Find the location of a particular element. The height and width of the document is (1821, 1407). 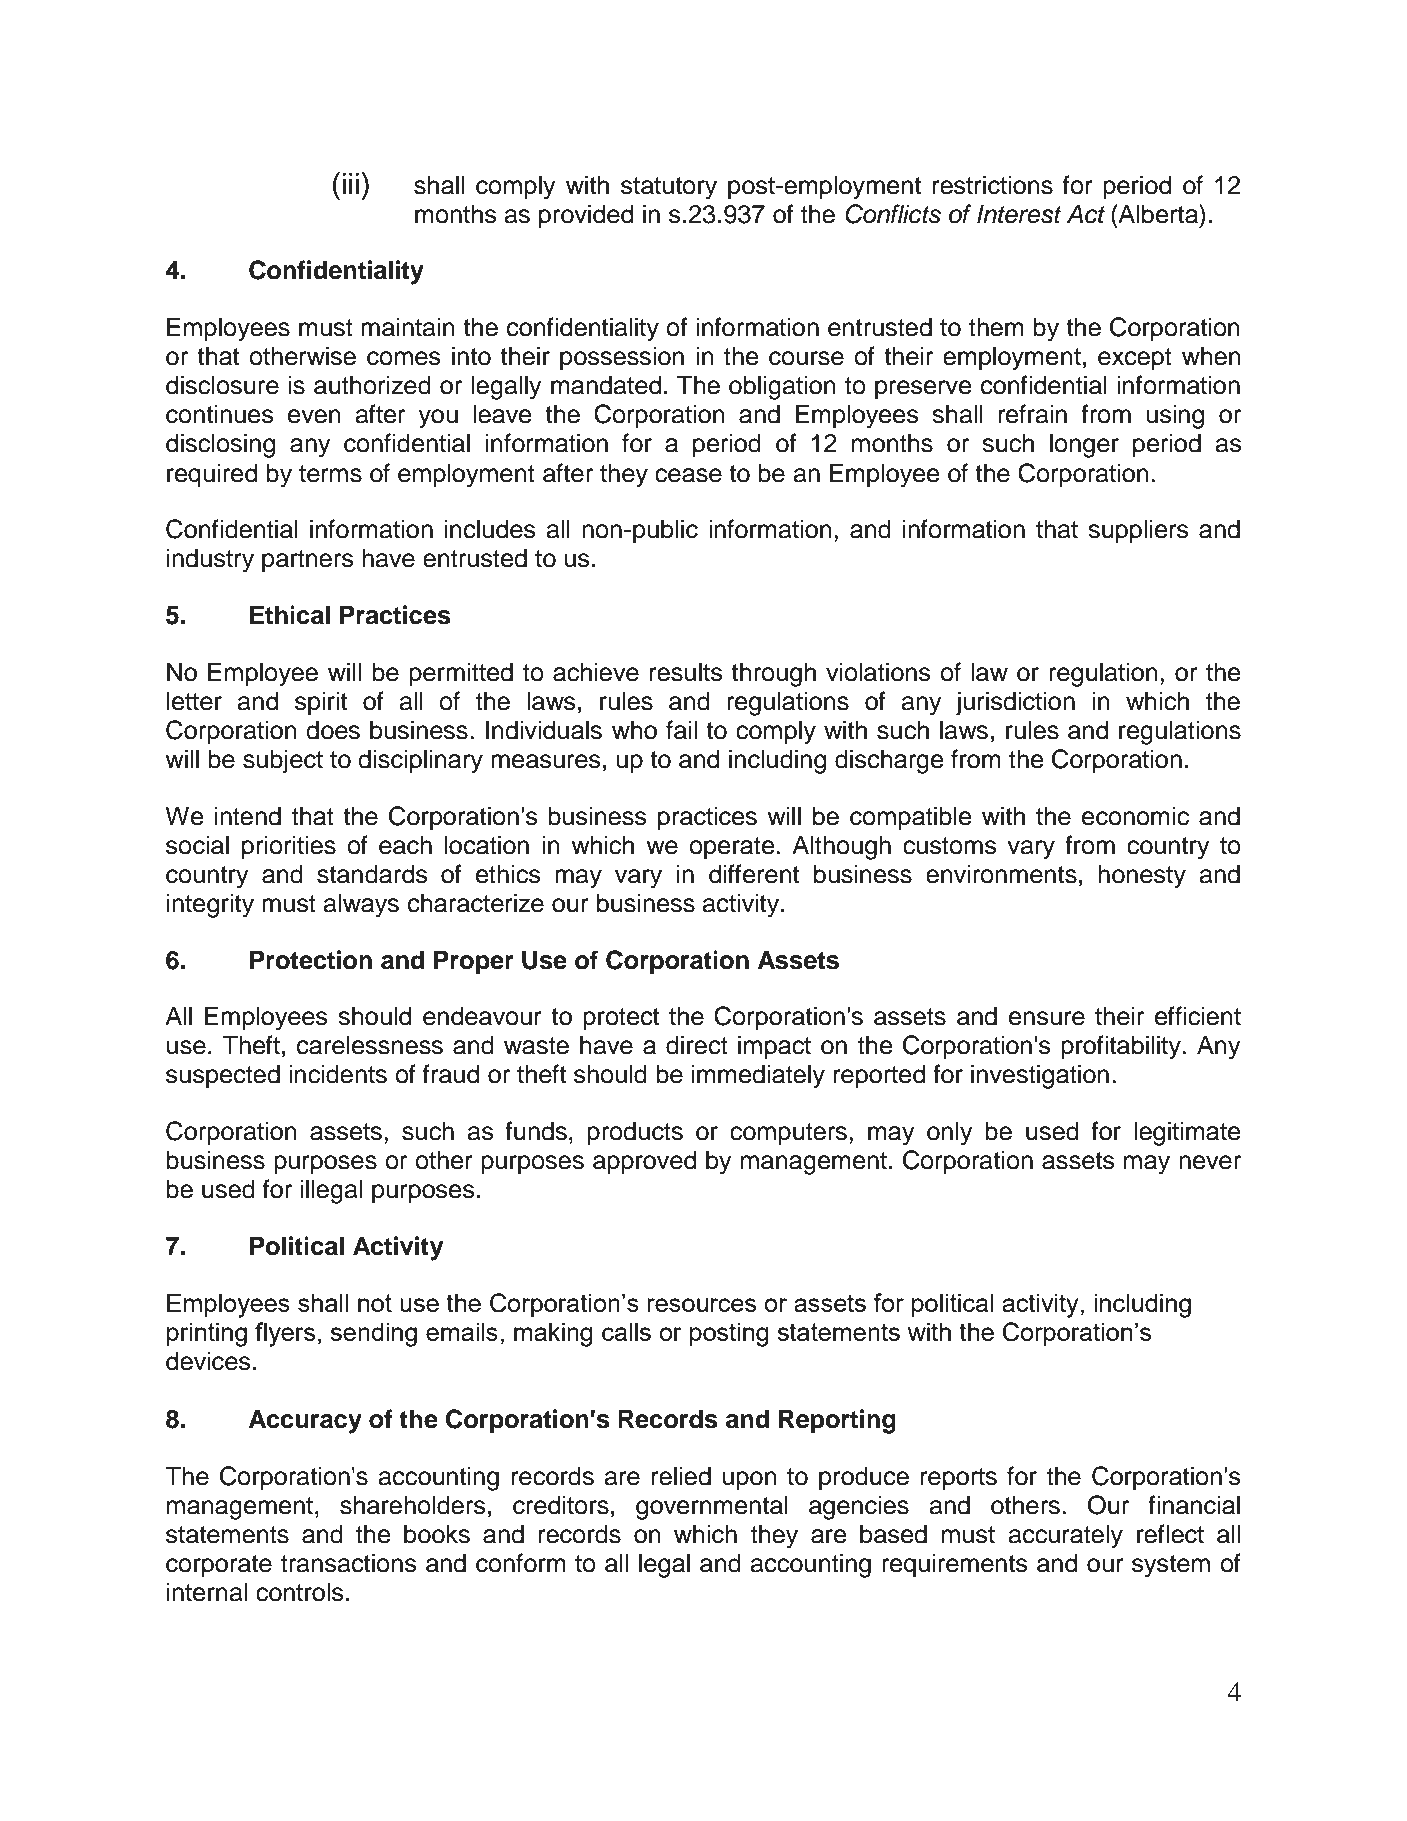

cease is located at coordinates (688, 475).
